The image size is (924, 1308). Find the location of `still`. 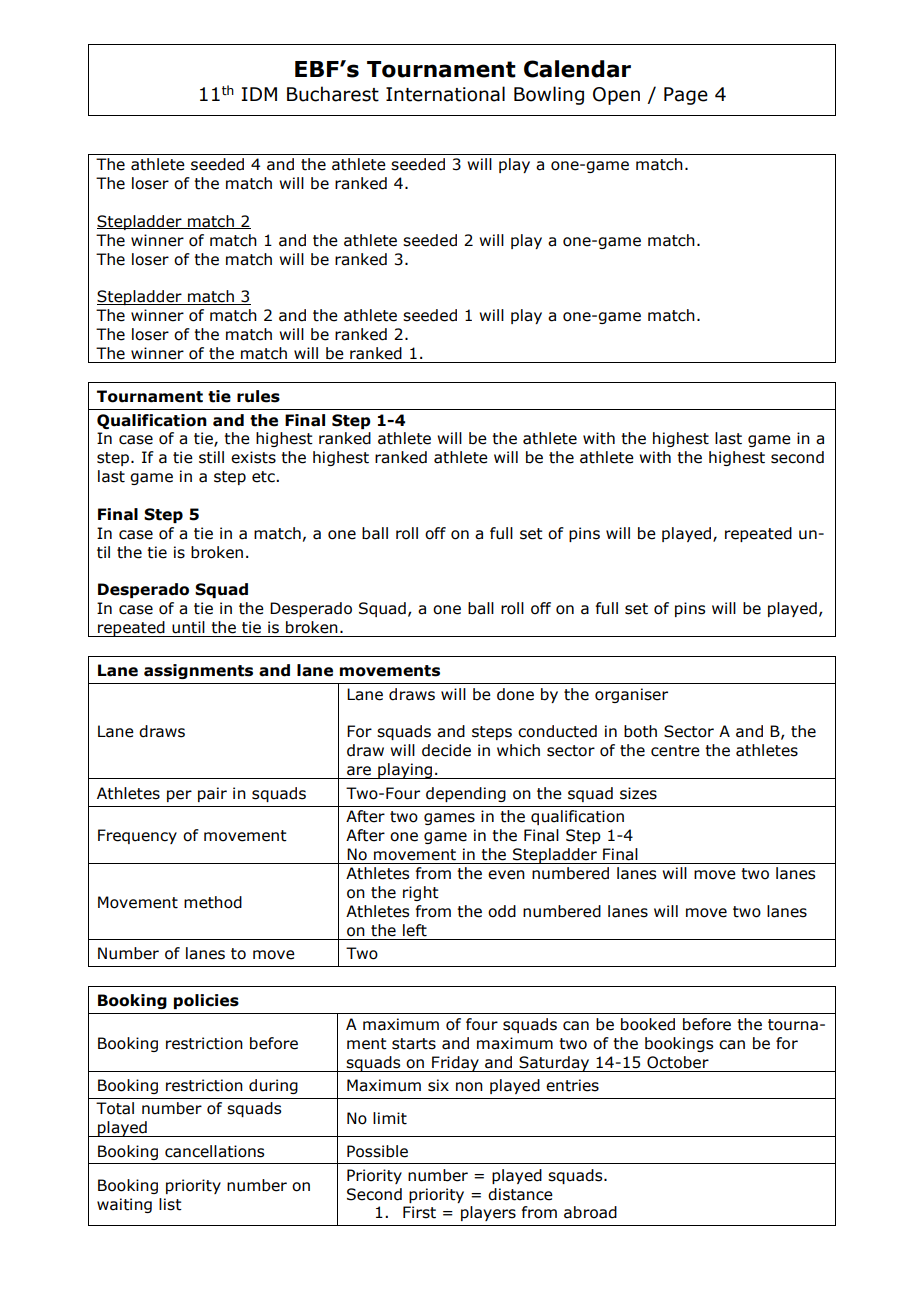

still is located at coordinates (211, 457).
